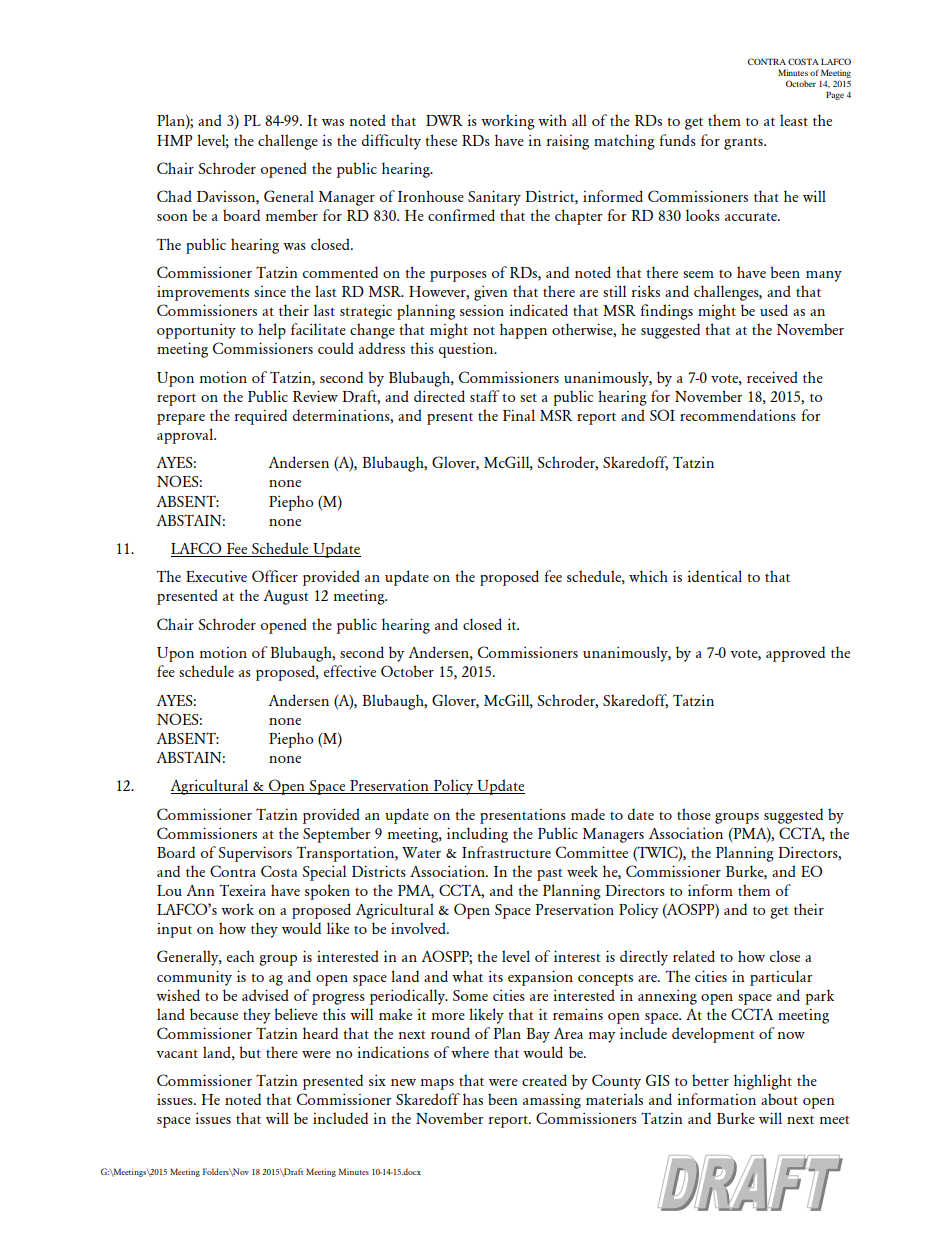 Image resolution: width=952 pixels, height=1233 pixels. What do you see at coordinates (255, 854) in the document?
I see `Supervisors` at bounding box center [255, 854].
